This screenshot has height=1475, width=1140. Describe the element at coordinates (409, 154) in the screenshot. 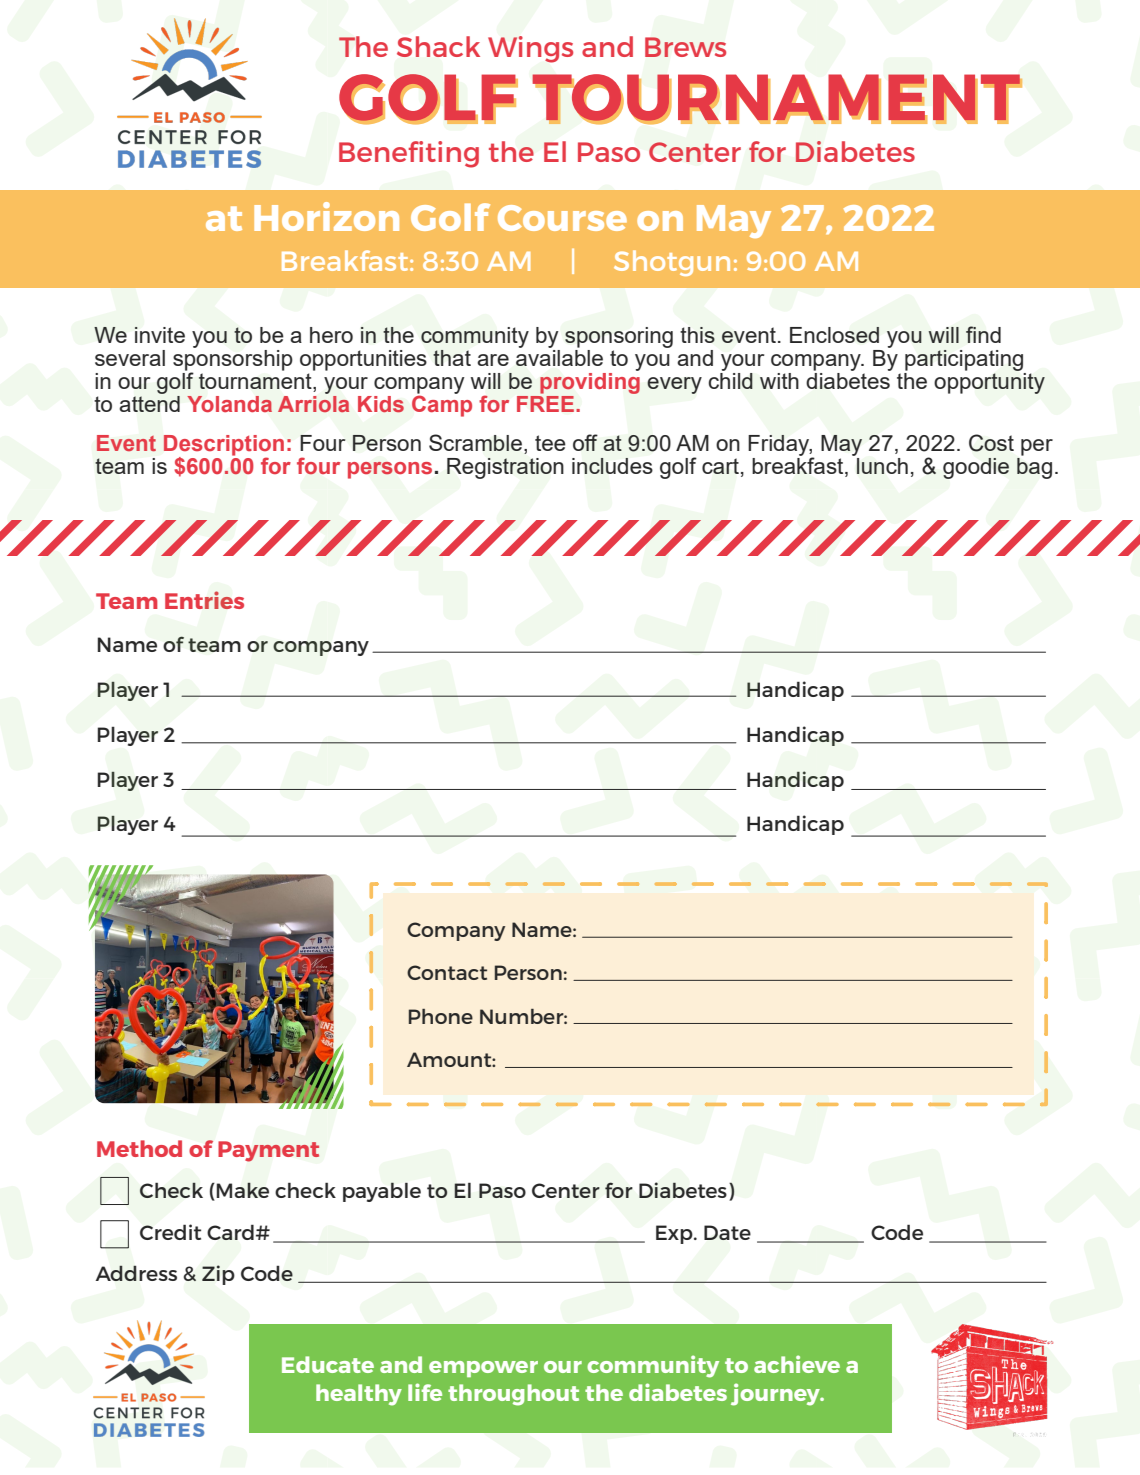

I see `Benefiting` at that location.
